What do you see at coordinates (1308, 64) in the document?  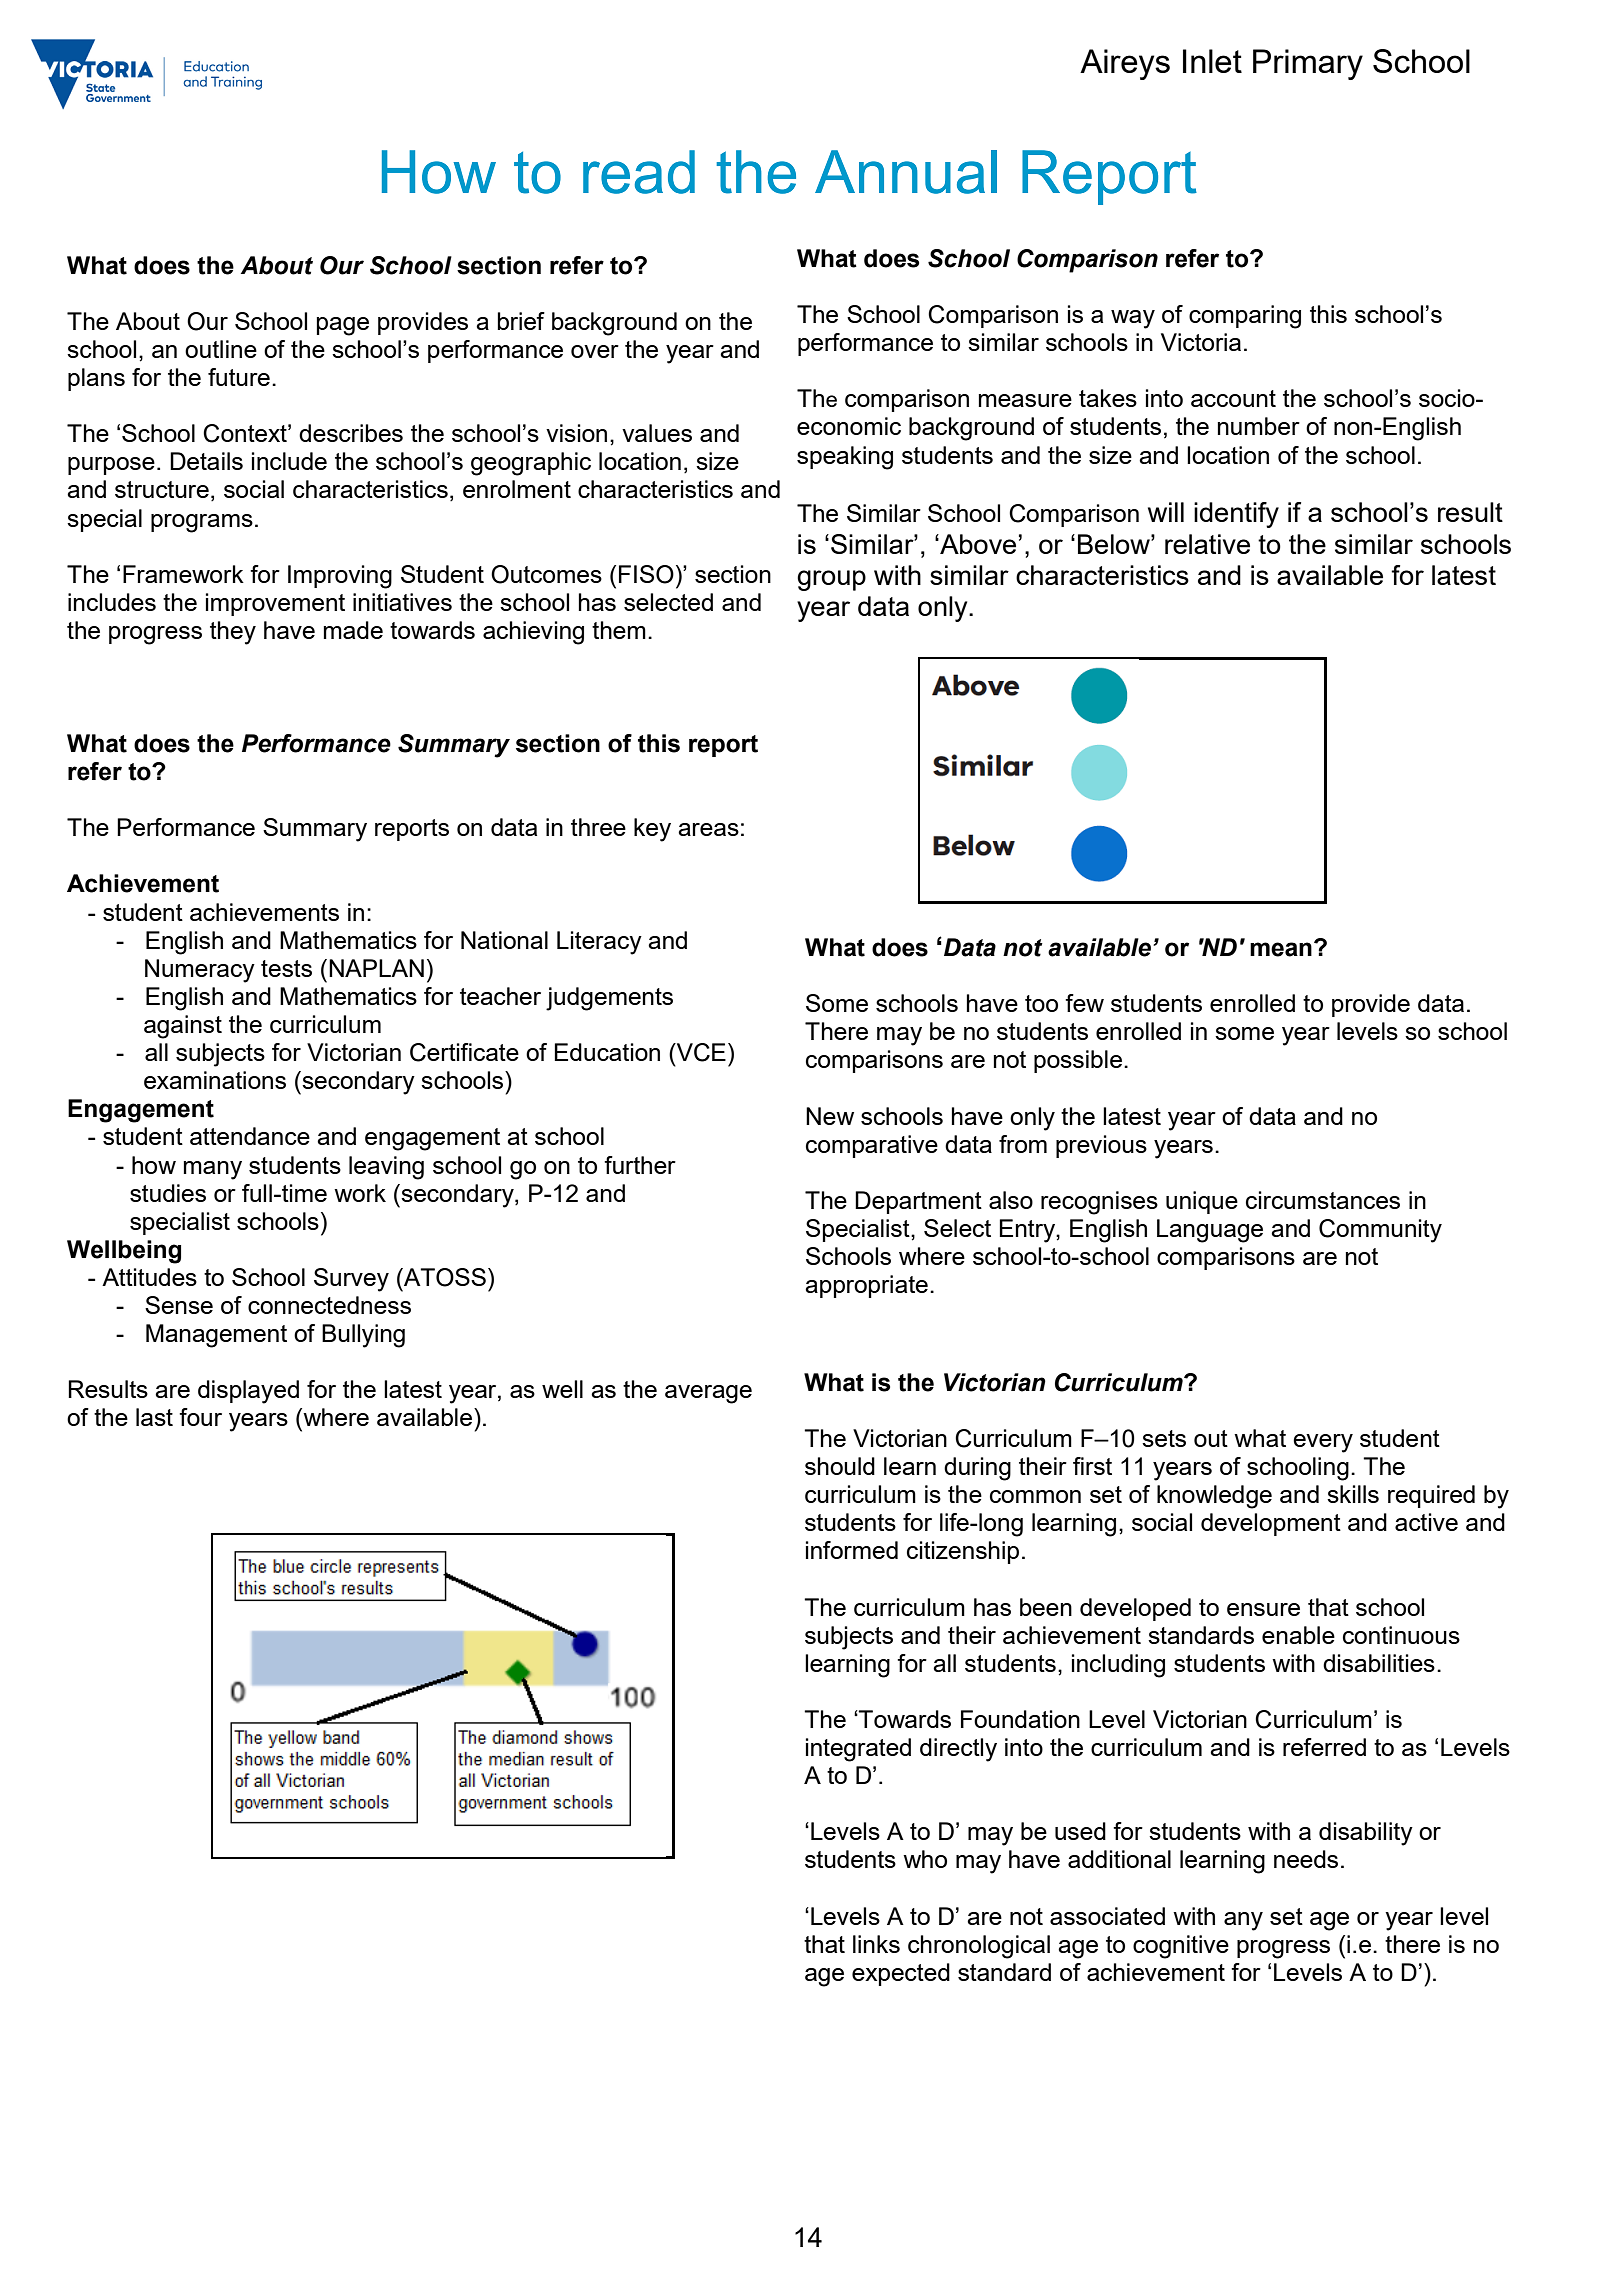 I see `Primary` at bounding box center [1308, 64].
